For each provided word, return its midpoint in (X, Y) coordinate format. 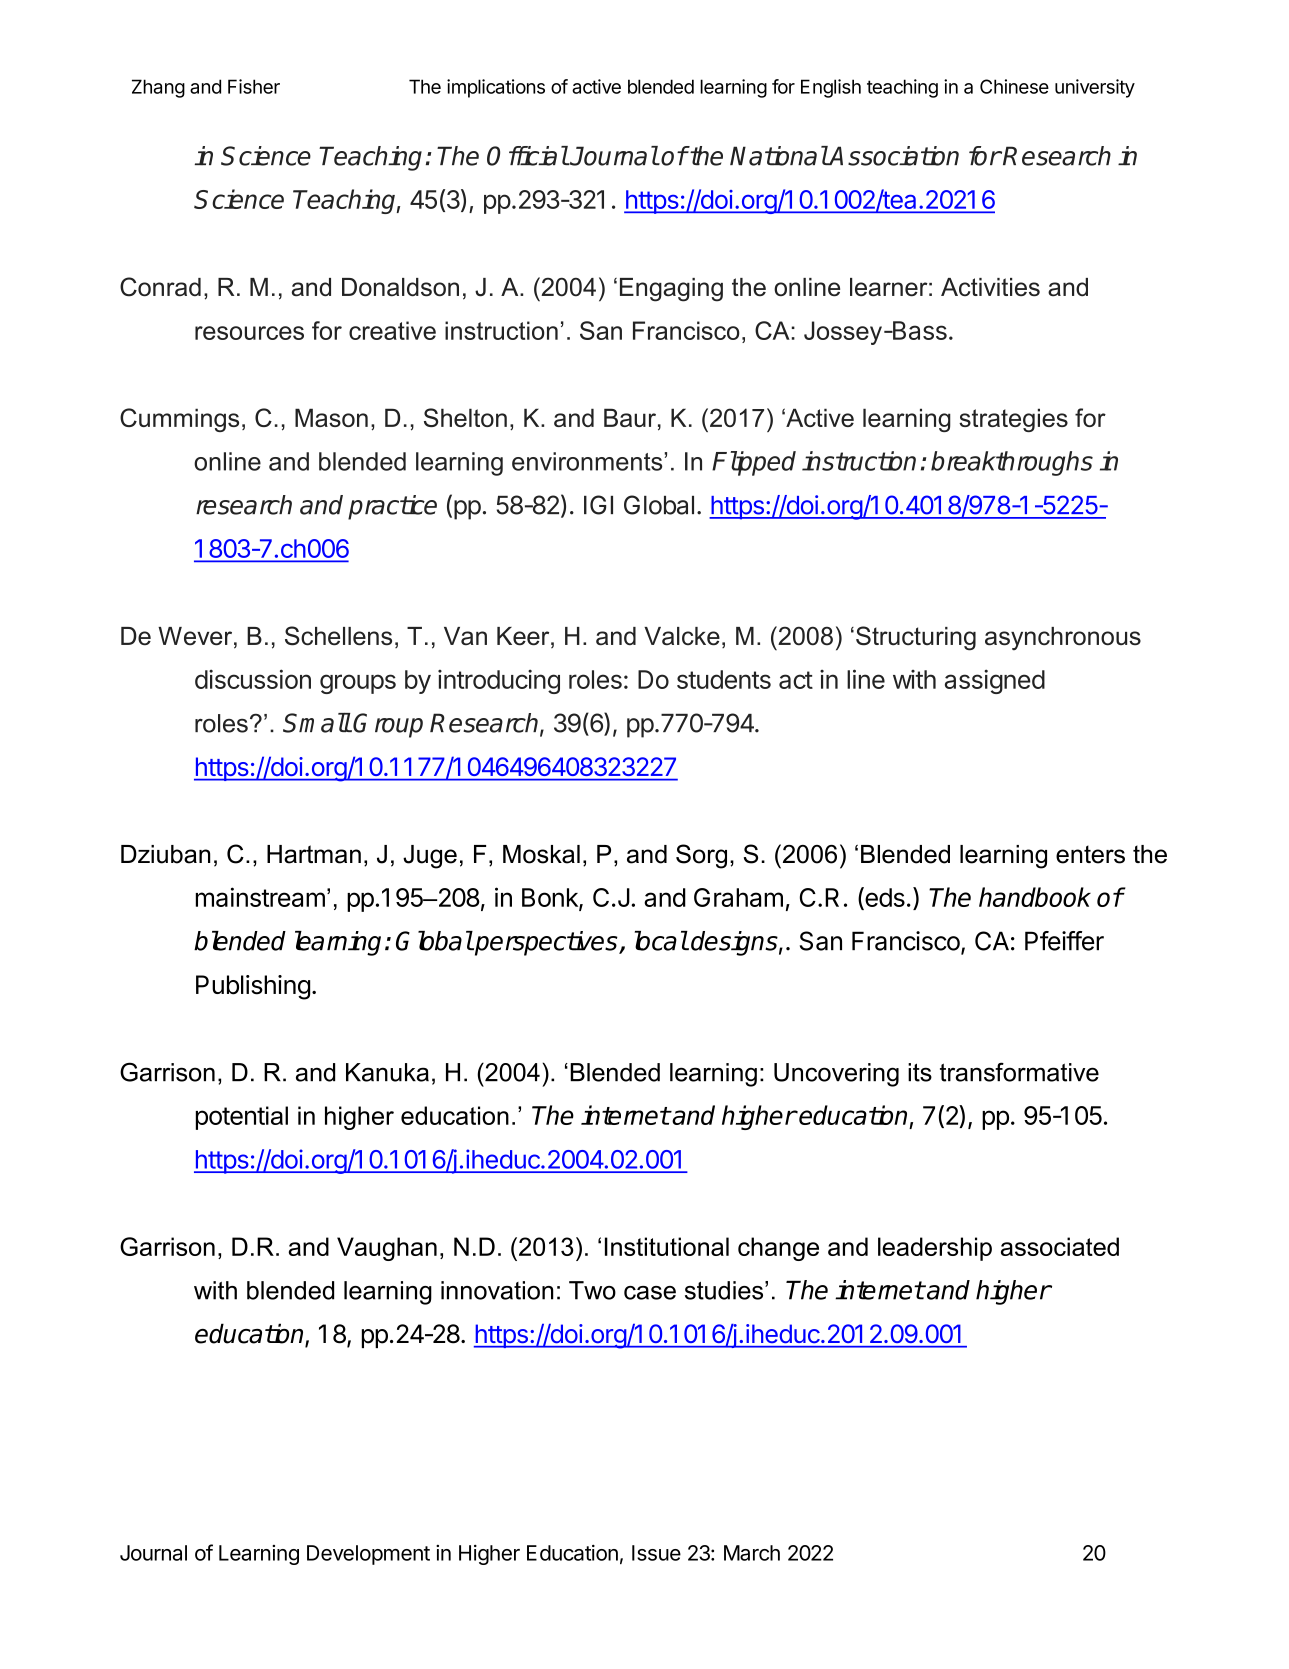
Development (368, 1555)
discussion (253, 679)
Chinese (1014, 86)
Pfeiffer (1064, 941)
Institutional (667, 1246)
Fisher (254, 86)
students (724, 679)
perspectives (546, 943)
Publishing (253, 987)
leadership (935, 1249)
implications (496, 88)
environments (587, 461)
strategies (1013, 420)
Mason (331, 417)
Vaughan (387, 1249)
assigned (995, 681)
